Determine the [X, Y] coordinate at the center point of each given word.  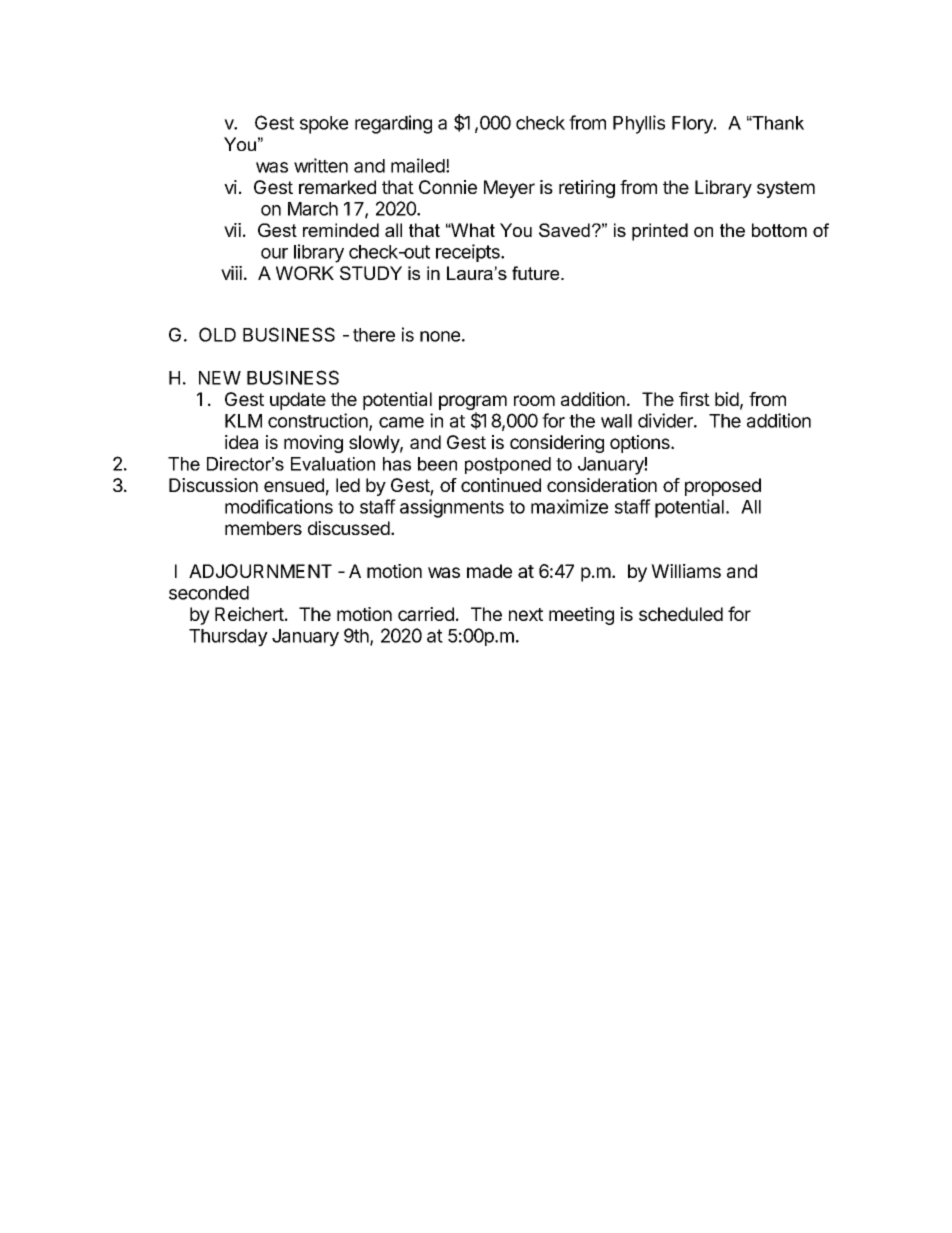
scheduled [681, 614]
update [298, 401]
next [526, 614]
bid [727, 399]
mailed [418, 165]
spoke [324, 125]
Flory [693, 125]
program [473, 404]
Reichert [249, 614]
